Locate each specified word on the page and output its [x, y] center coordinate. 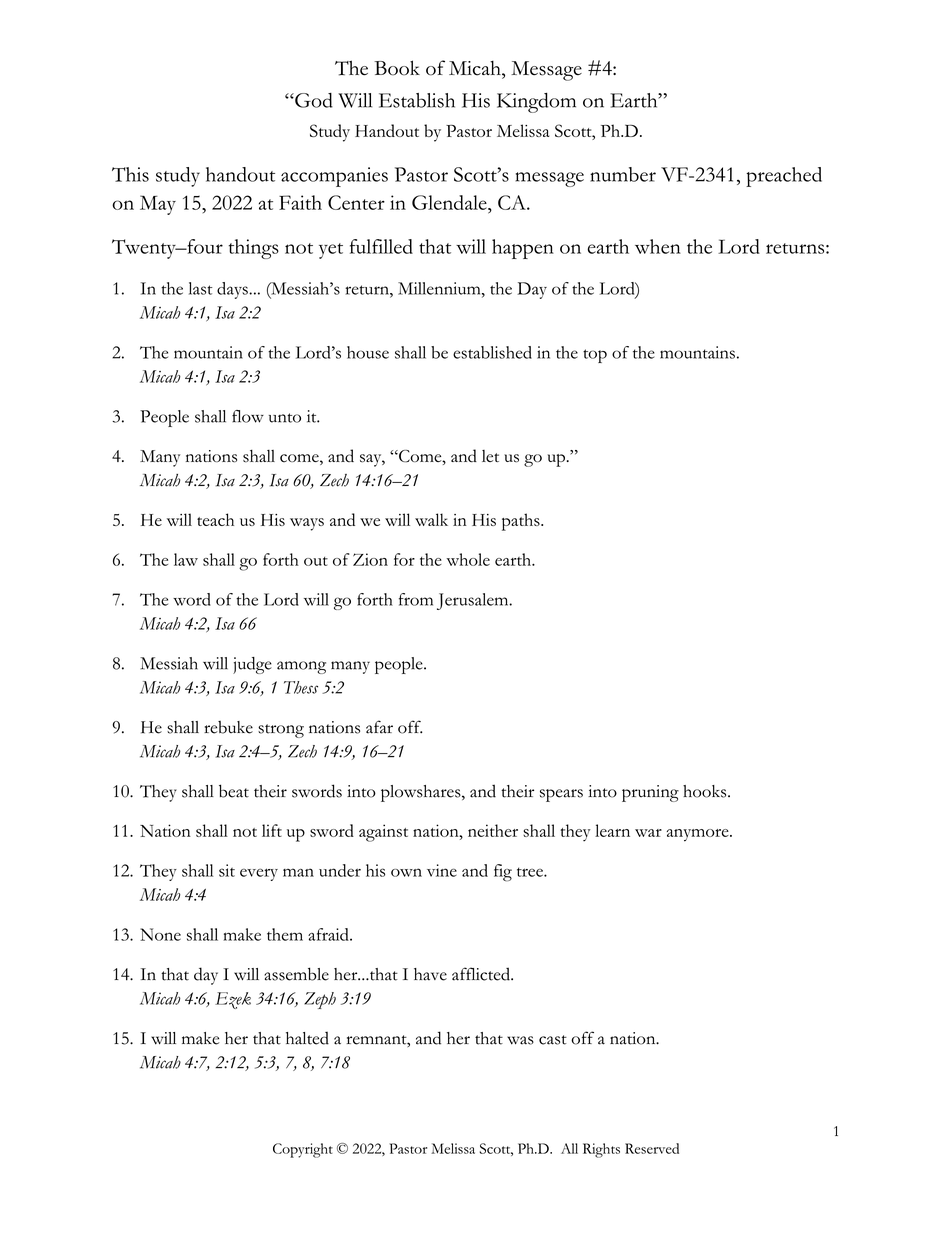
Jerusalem [474, 601]
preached [784, 177]
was [520, 1040]
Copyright [303, 1150]
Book [397, 68]
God [313, 100]
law [186, 559]
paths [522, 522]
